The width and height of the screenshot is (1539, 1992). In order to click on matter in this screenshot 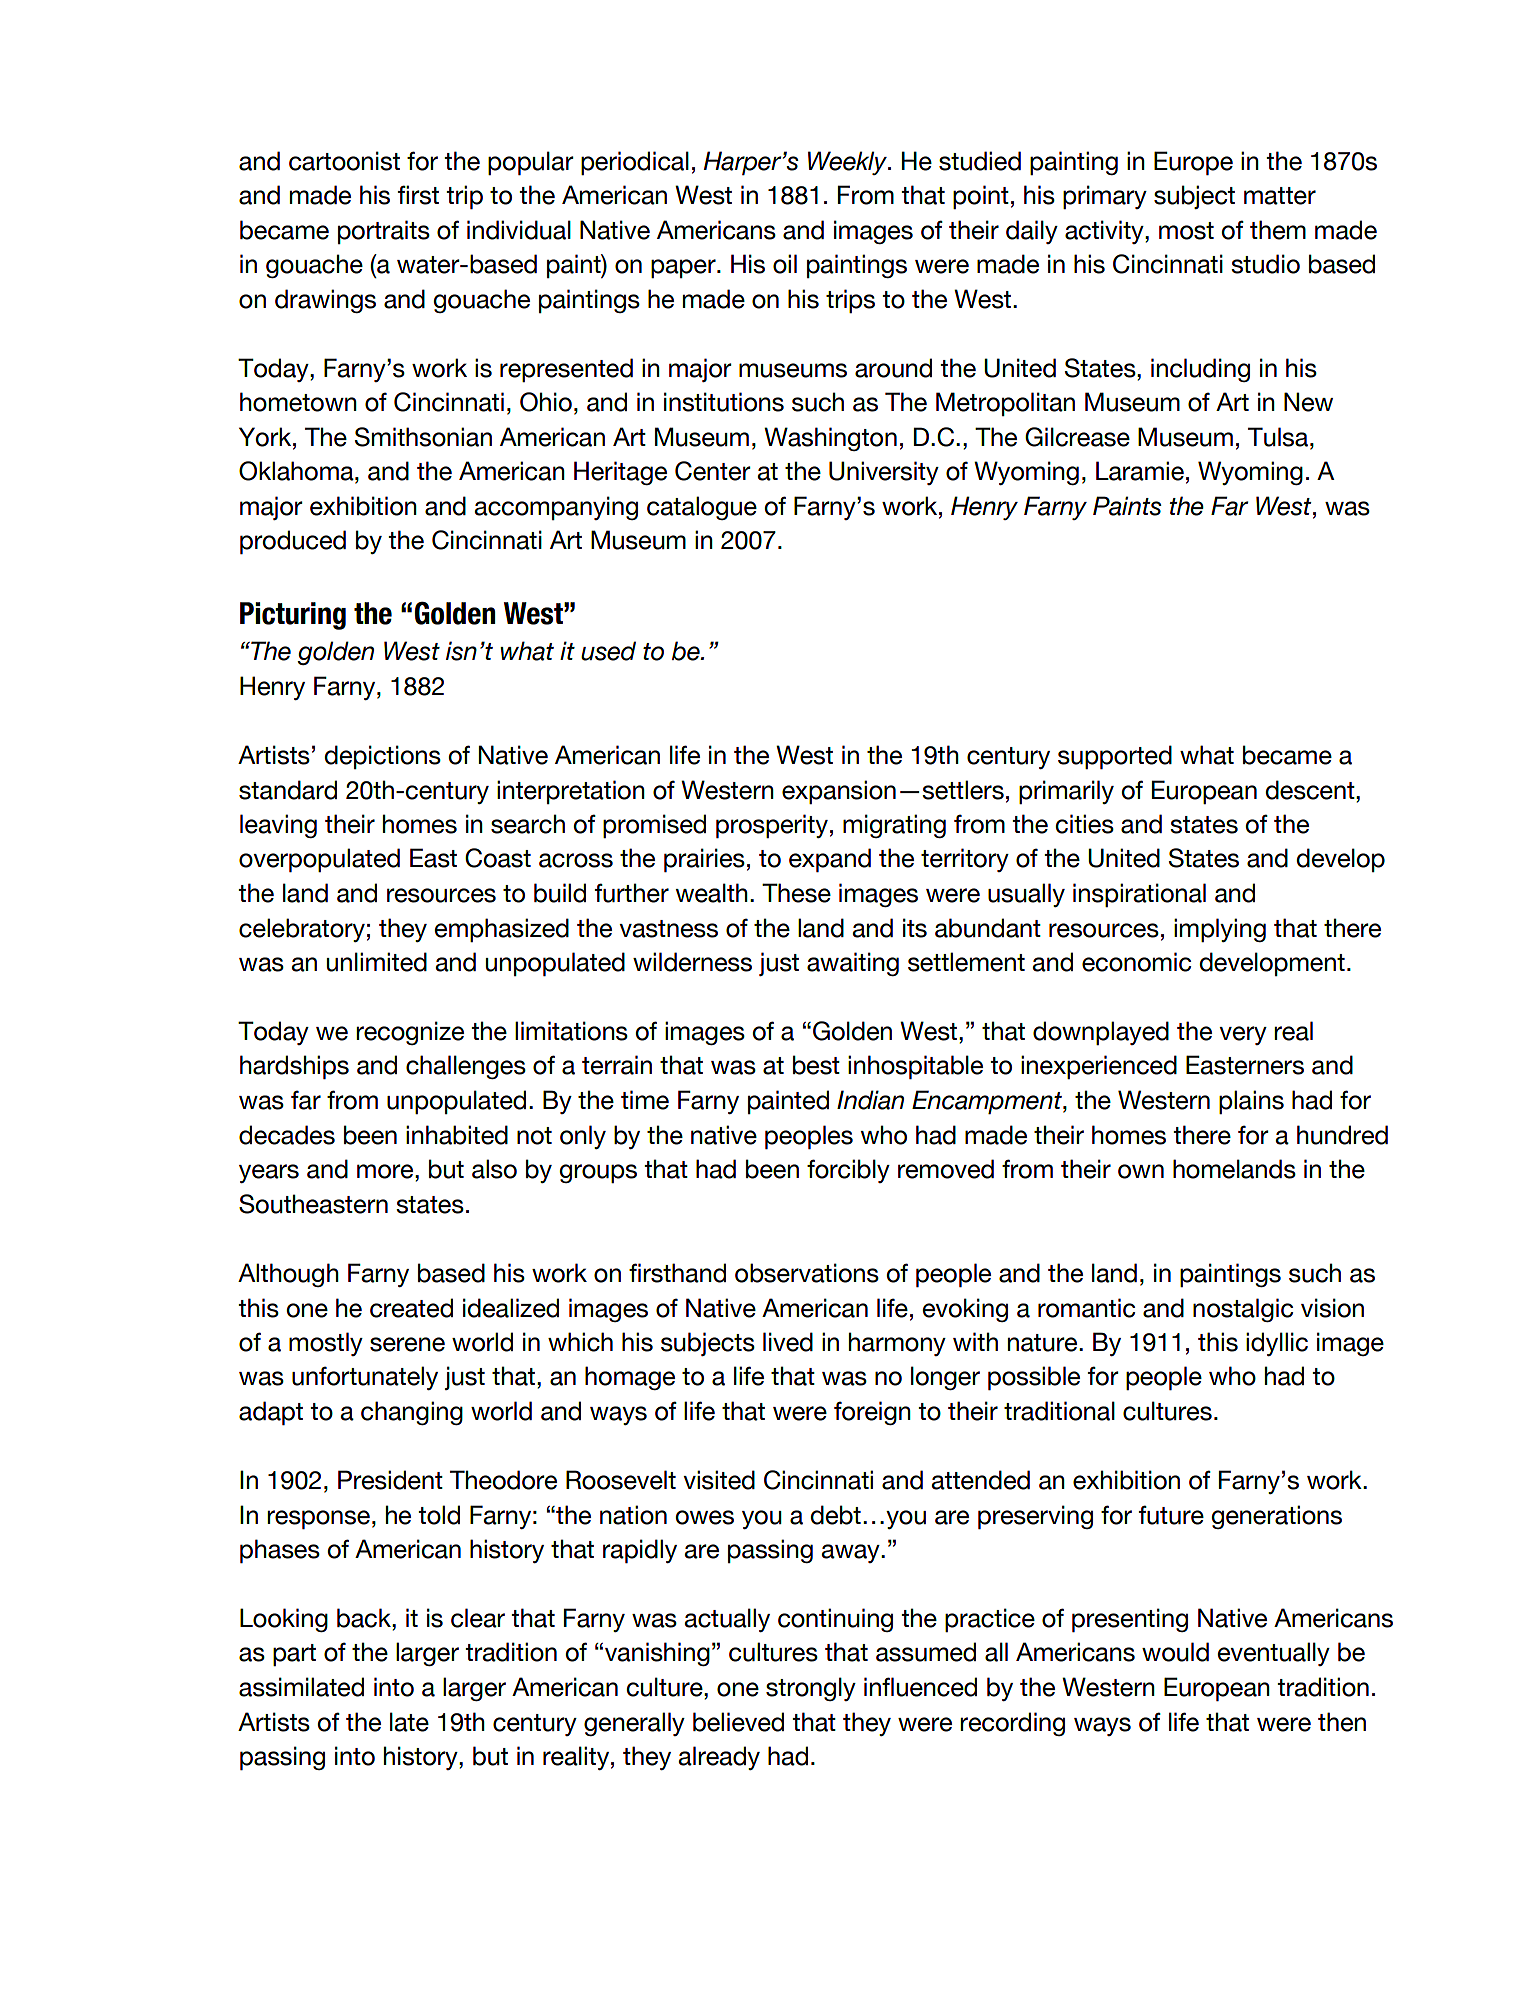, I will do `click(1280, 196)`.
